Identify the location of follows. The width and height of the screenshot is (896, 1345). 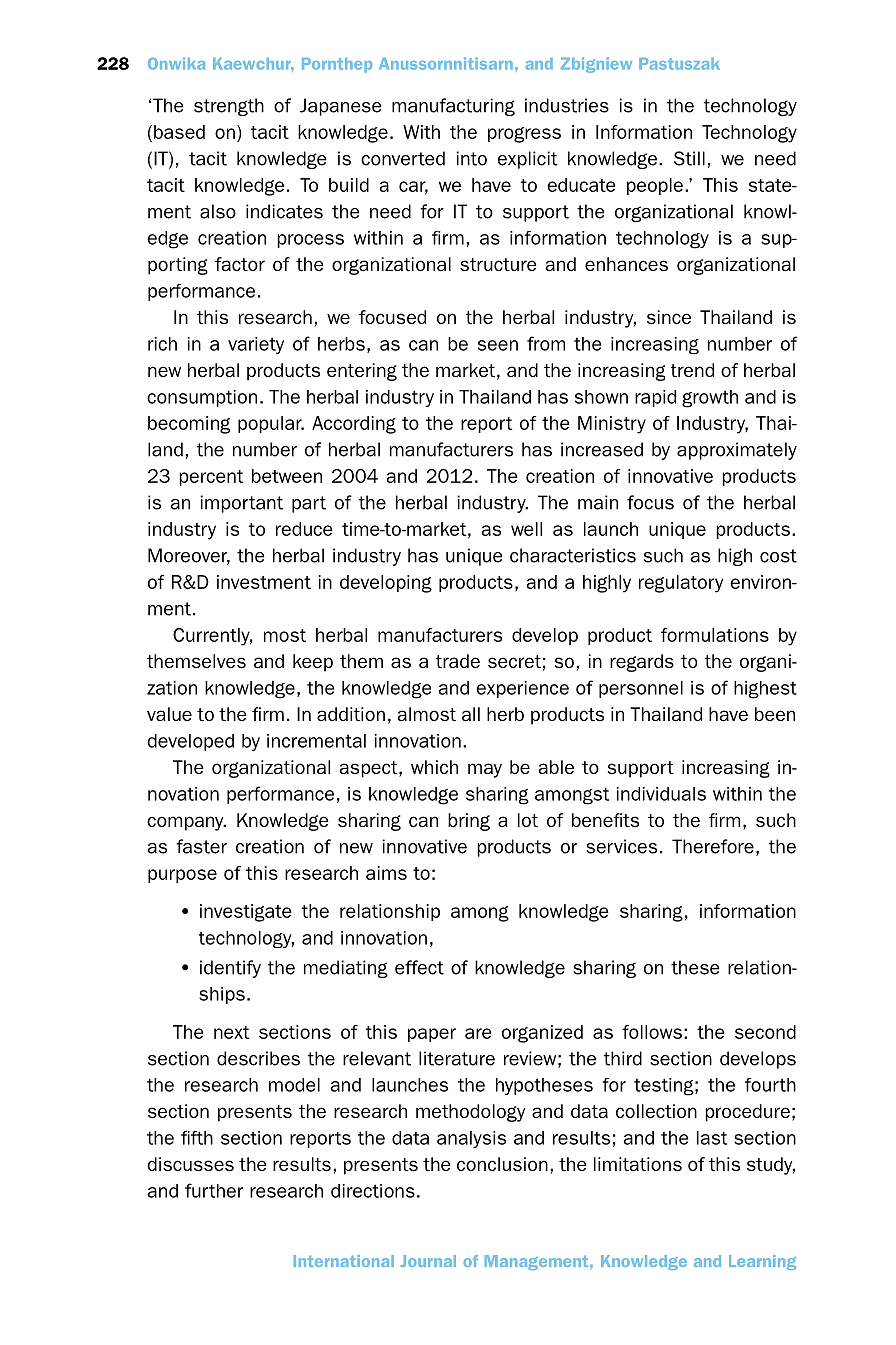
(652, 1032).
